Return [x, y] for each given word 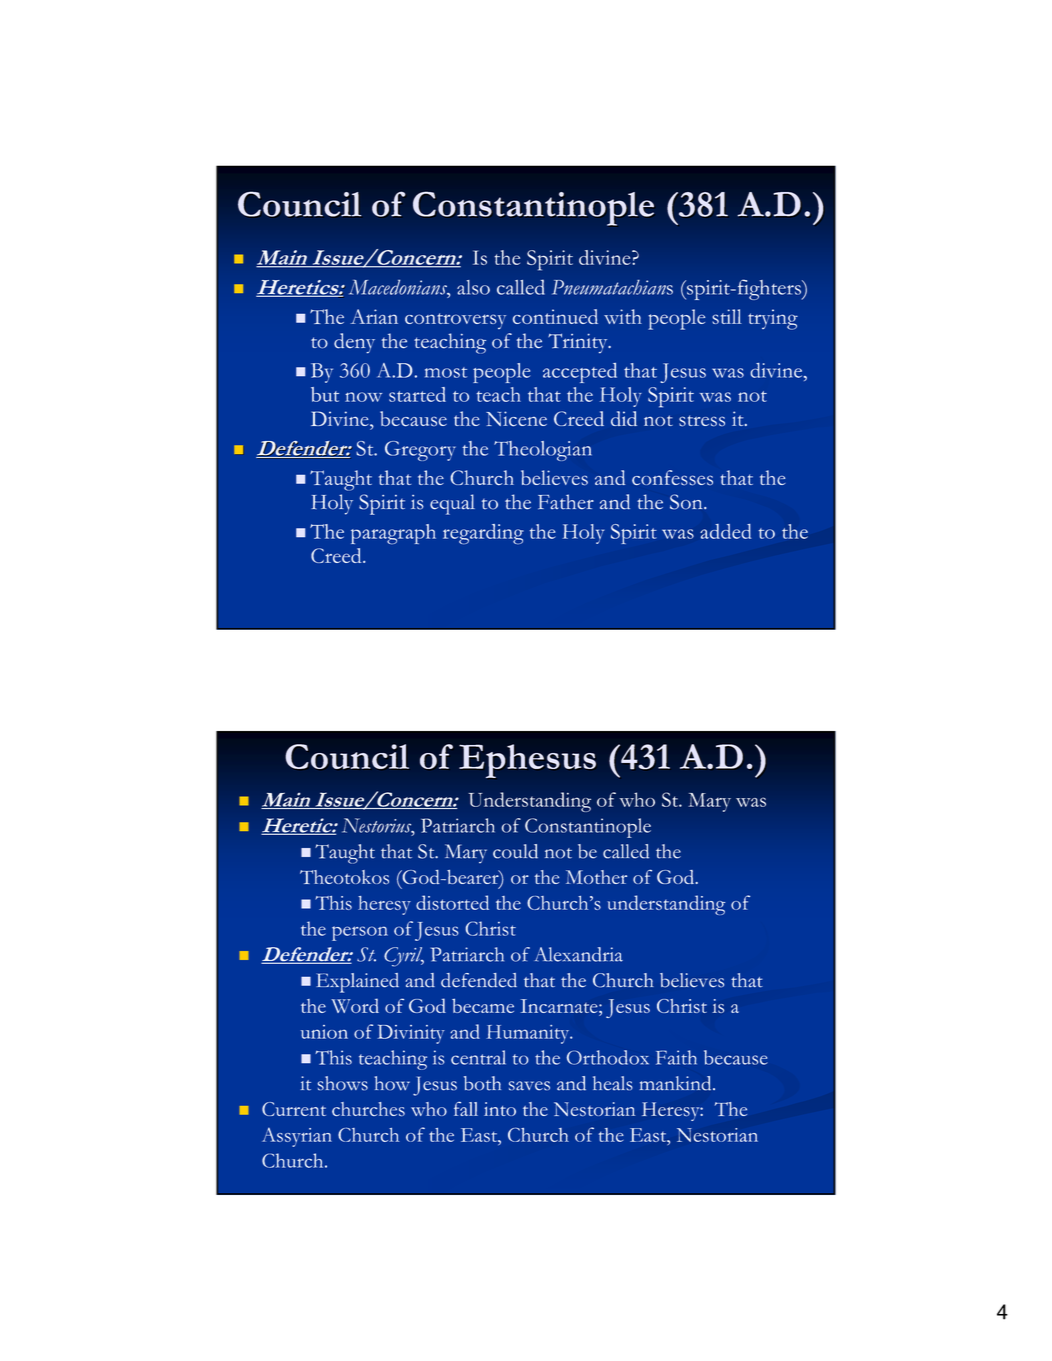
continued [555, 316]
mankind [677, 1083]
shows [343, 1083]
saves [529, 1086]
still [727, 316]
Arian [374, 316]
